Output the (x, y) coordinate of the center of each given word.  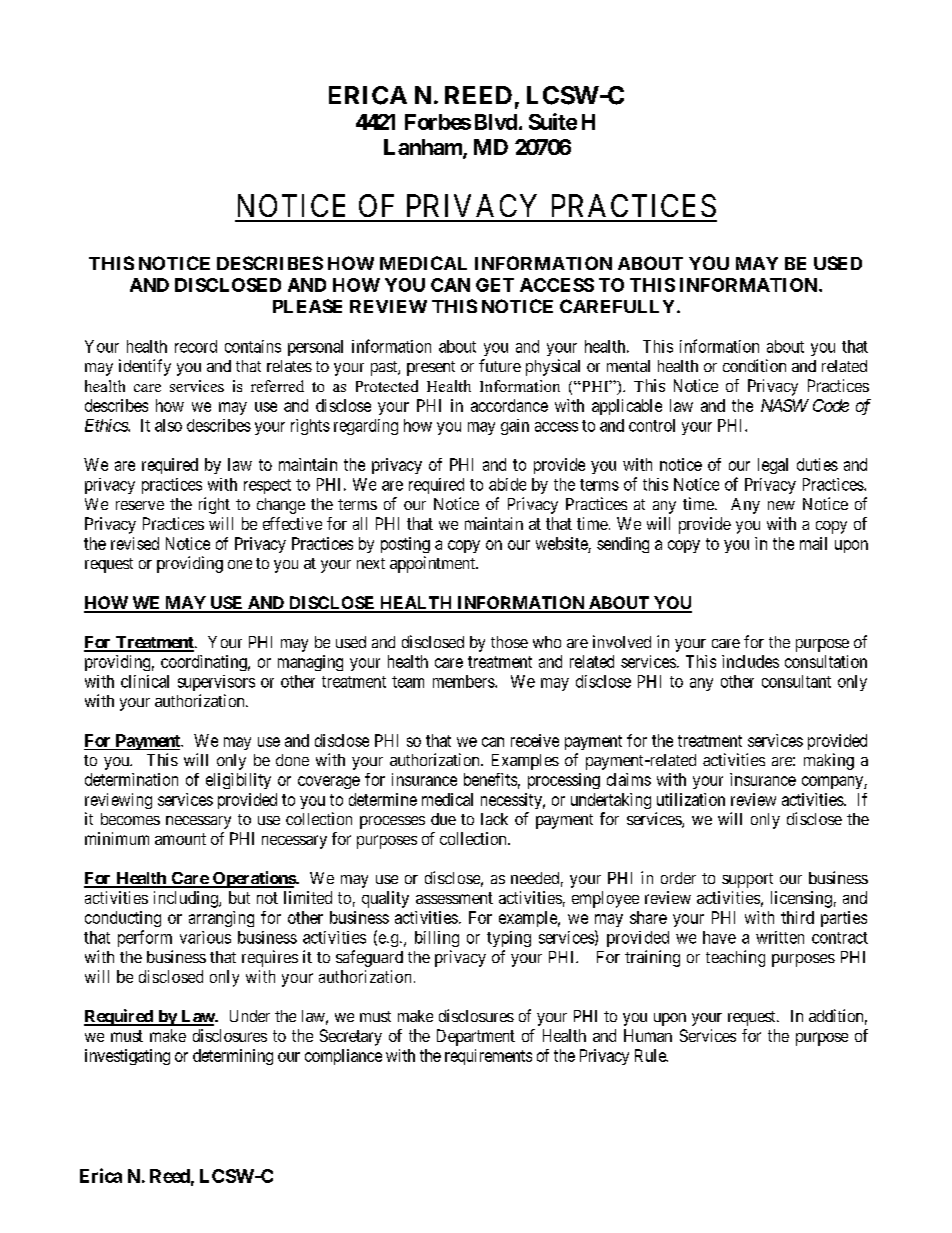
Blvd (496, 122)
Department (476, 1037)
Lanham (424, 148)
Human (648, 1035)
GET (495, 285)
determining (233, 1057)
